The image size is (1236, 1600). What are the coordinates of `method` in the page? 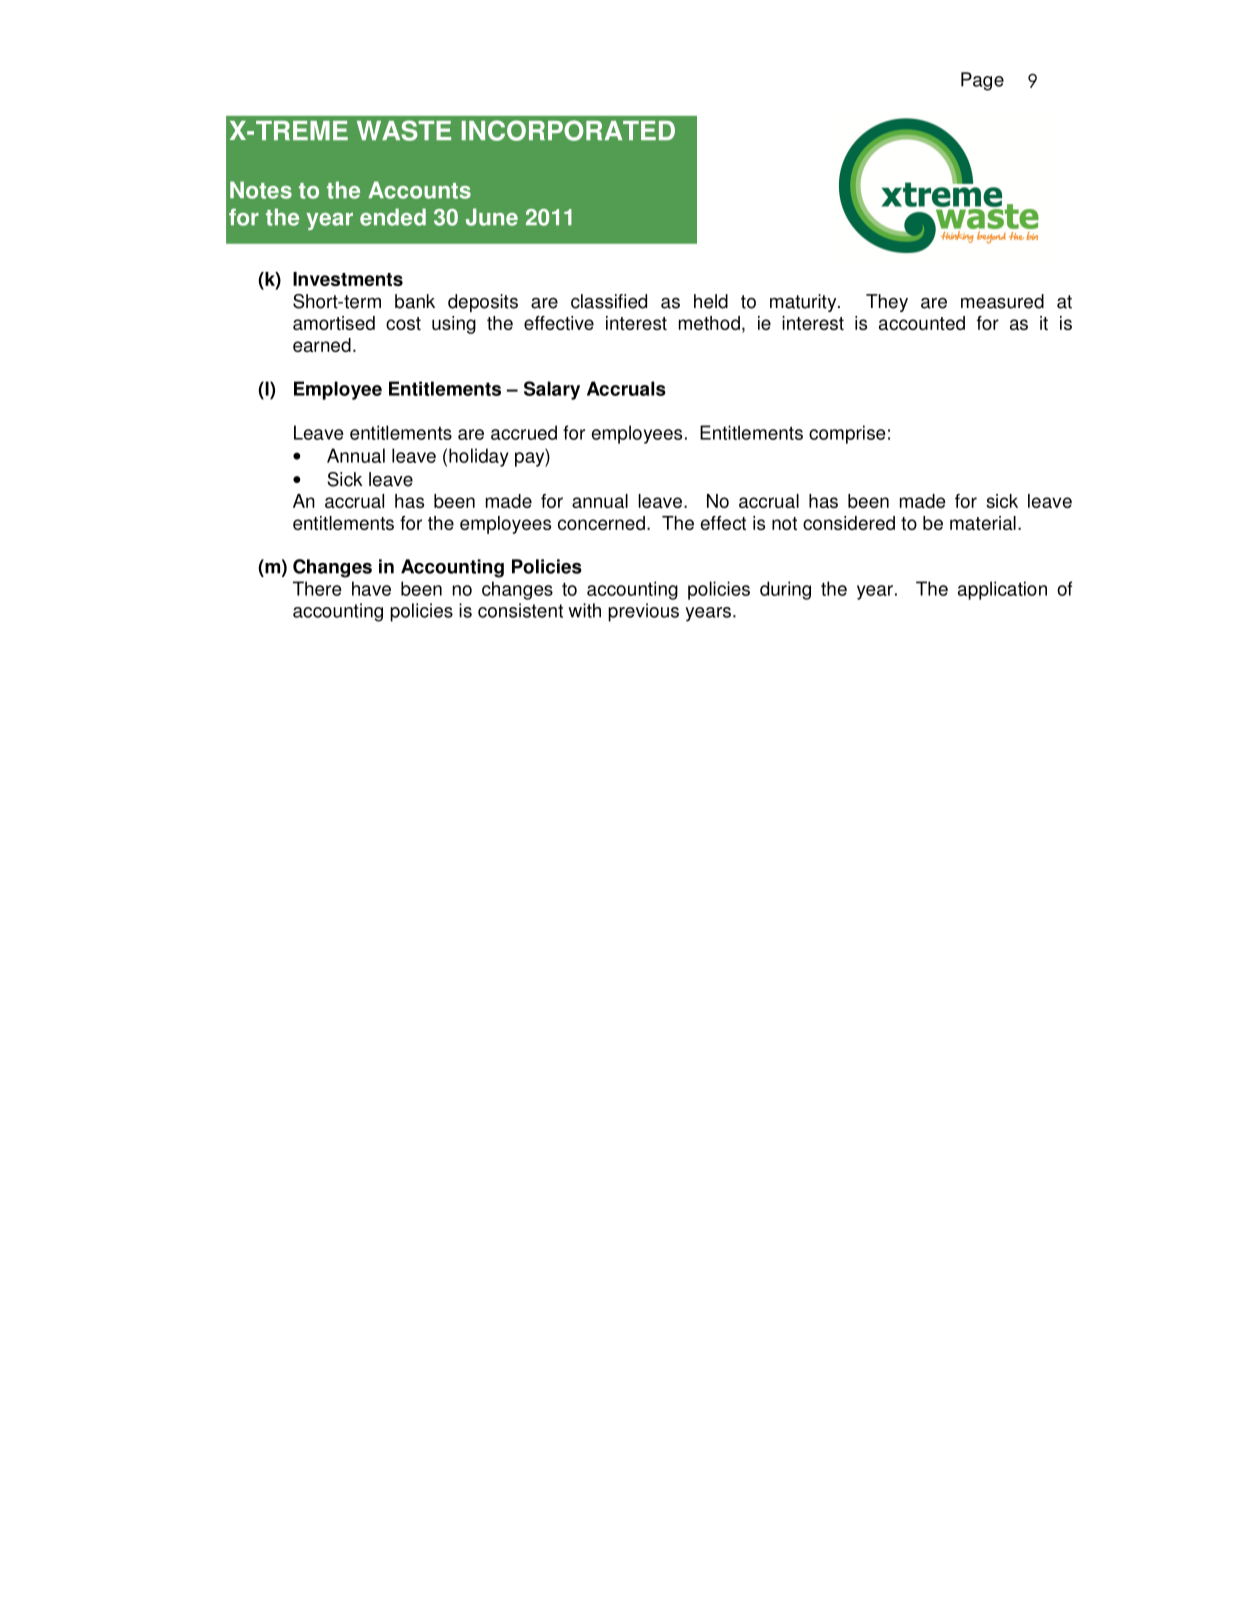 It's located at (709, 323).
